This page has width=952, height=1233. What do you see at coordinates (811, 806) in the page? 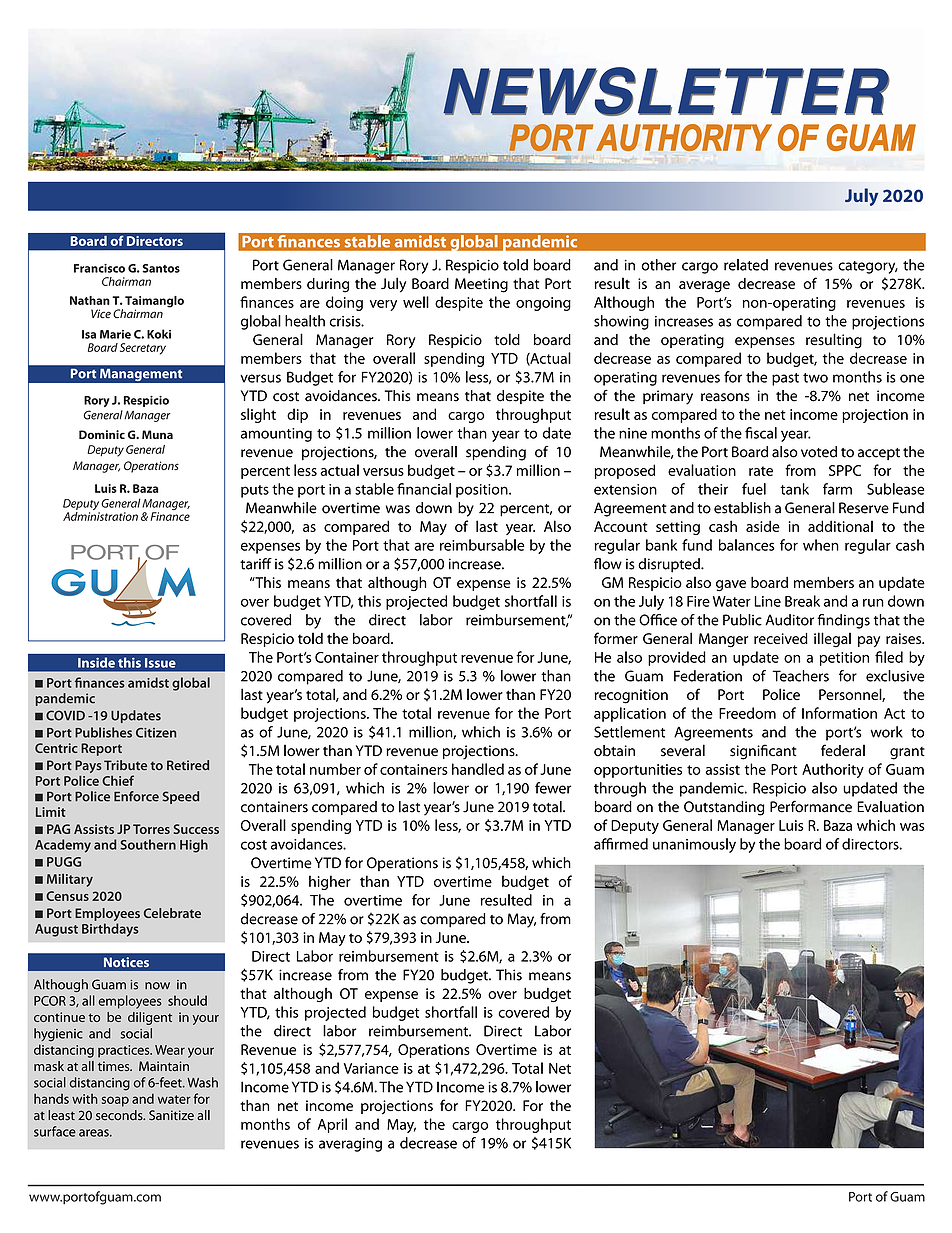
I see `Performance` at bounding box center [811, 806].
